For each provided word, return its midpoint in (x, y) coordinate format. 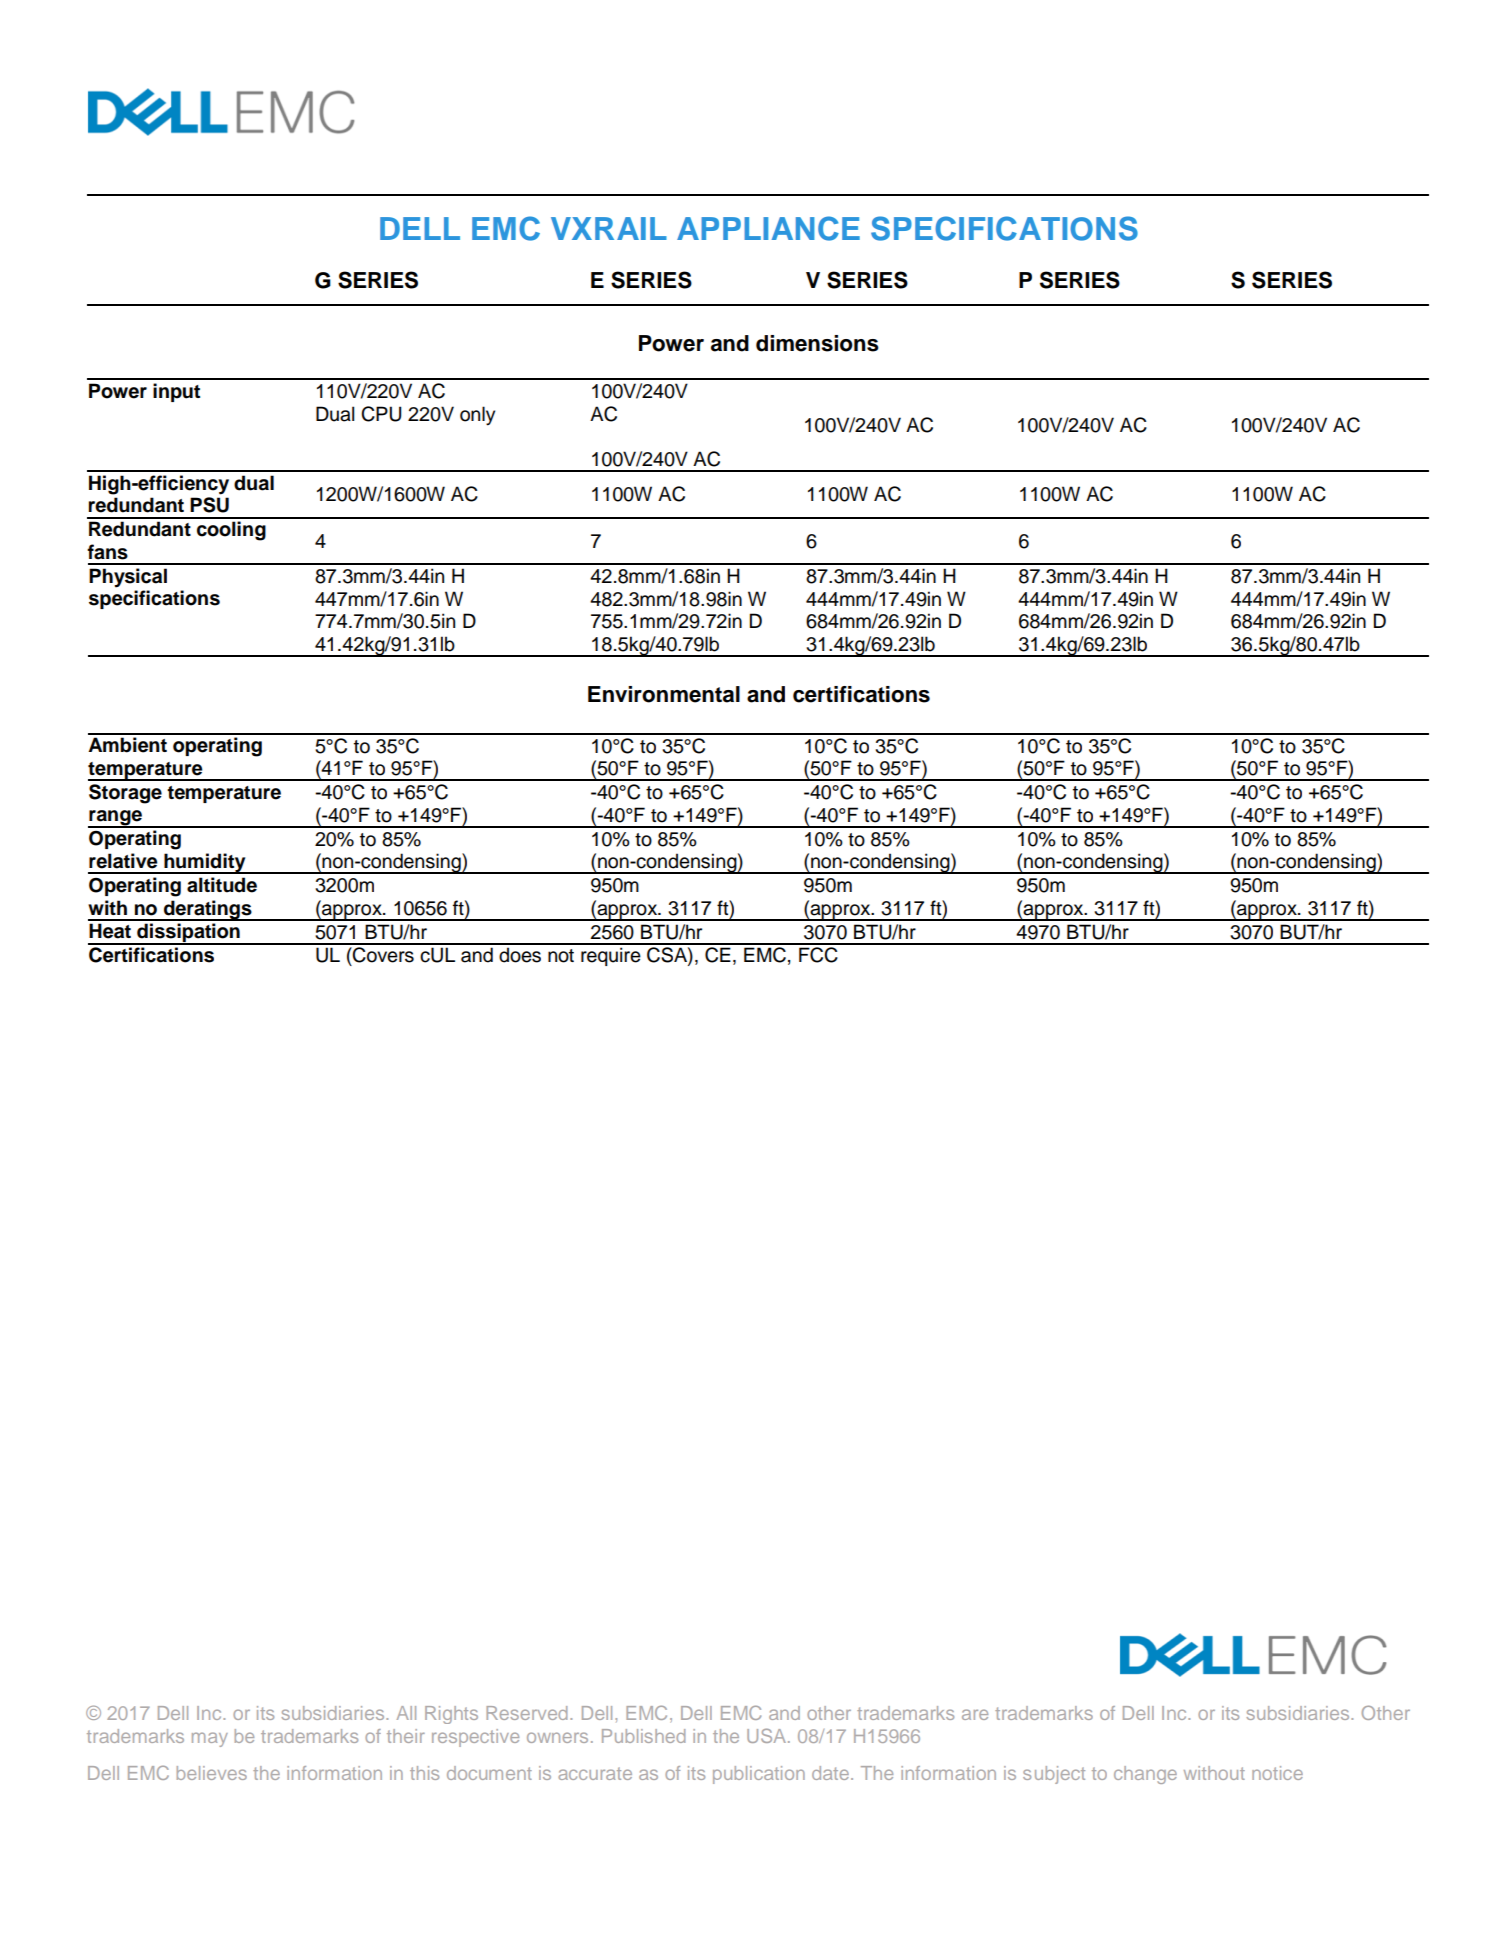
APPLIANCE (768, 228)
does (520, 955)
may (210, 1739)
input (176, 392)
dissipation (188, 934)
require (611, 956)
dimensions (817, 343)
